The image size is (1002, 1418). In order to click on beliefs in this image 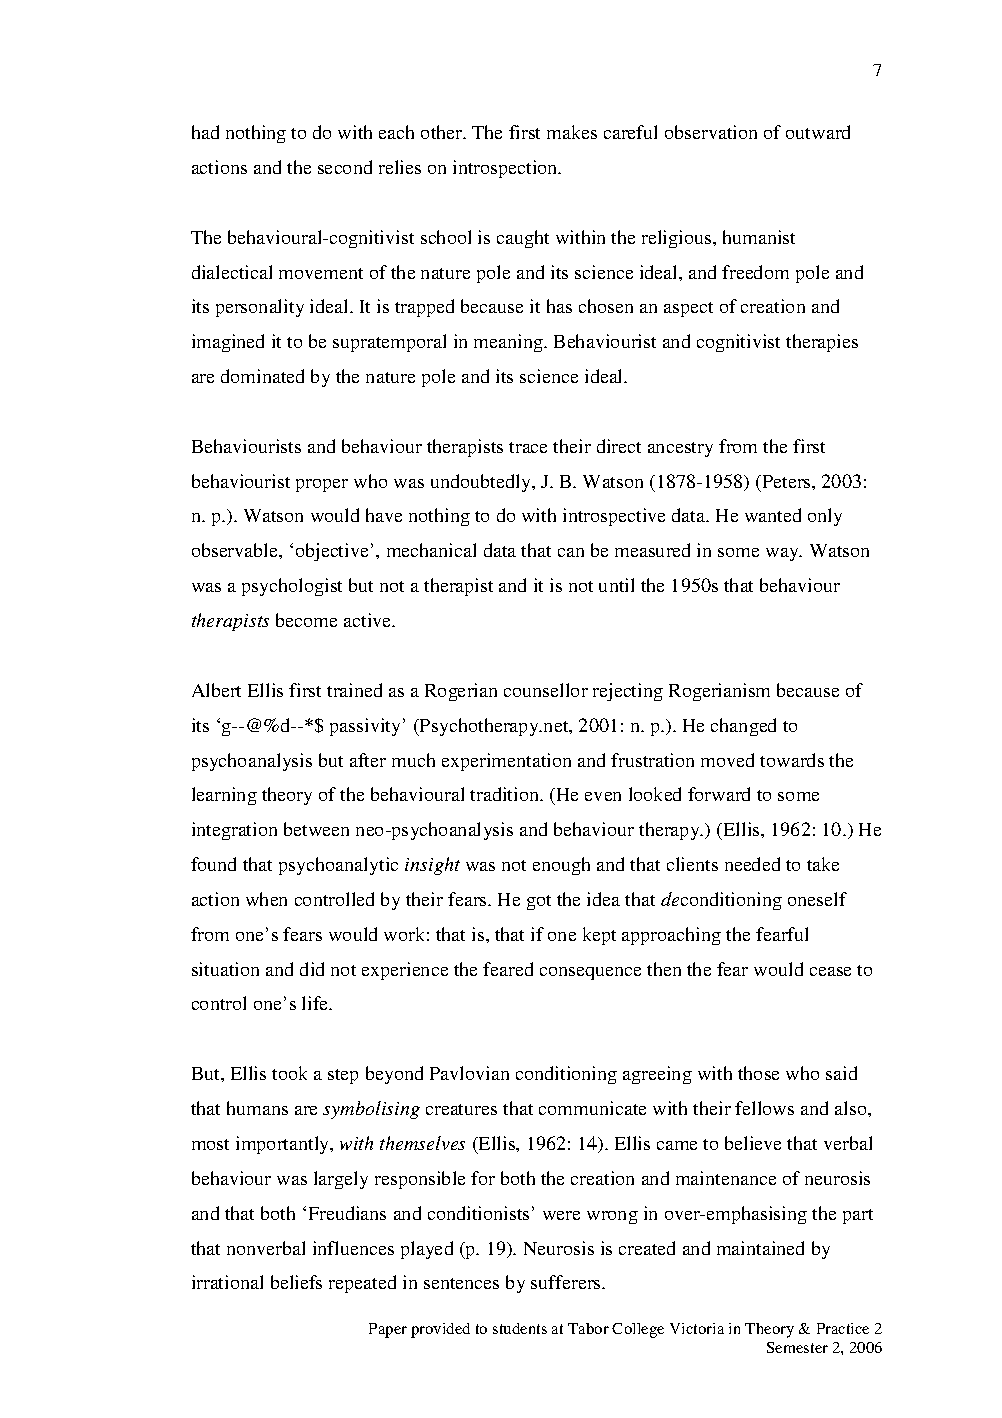, I will do `click(296, 1282)`.
